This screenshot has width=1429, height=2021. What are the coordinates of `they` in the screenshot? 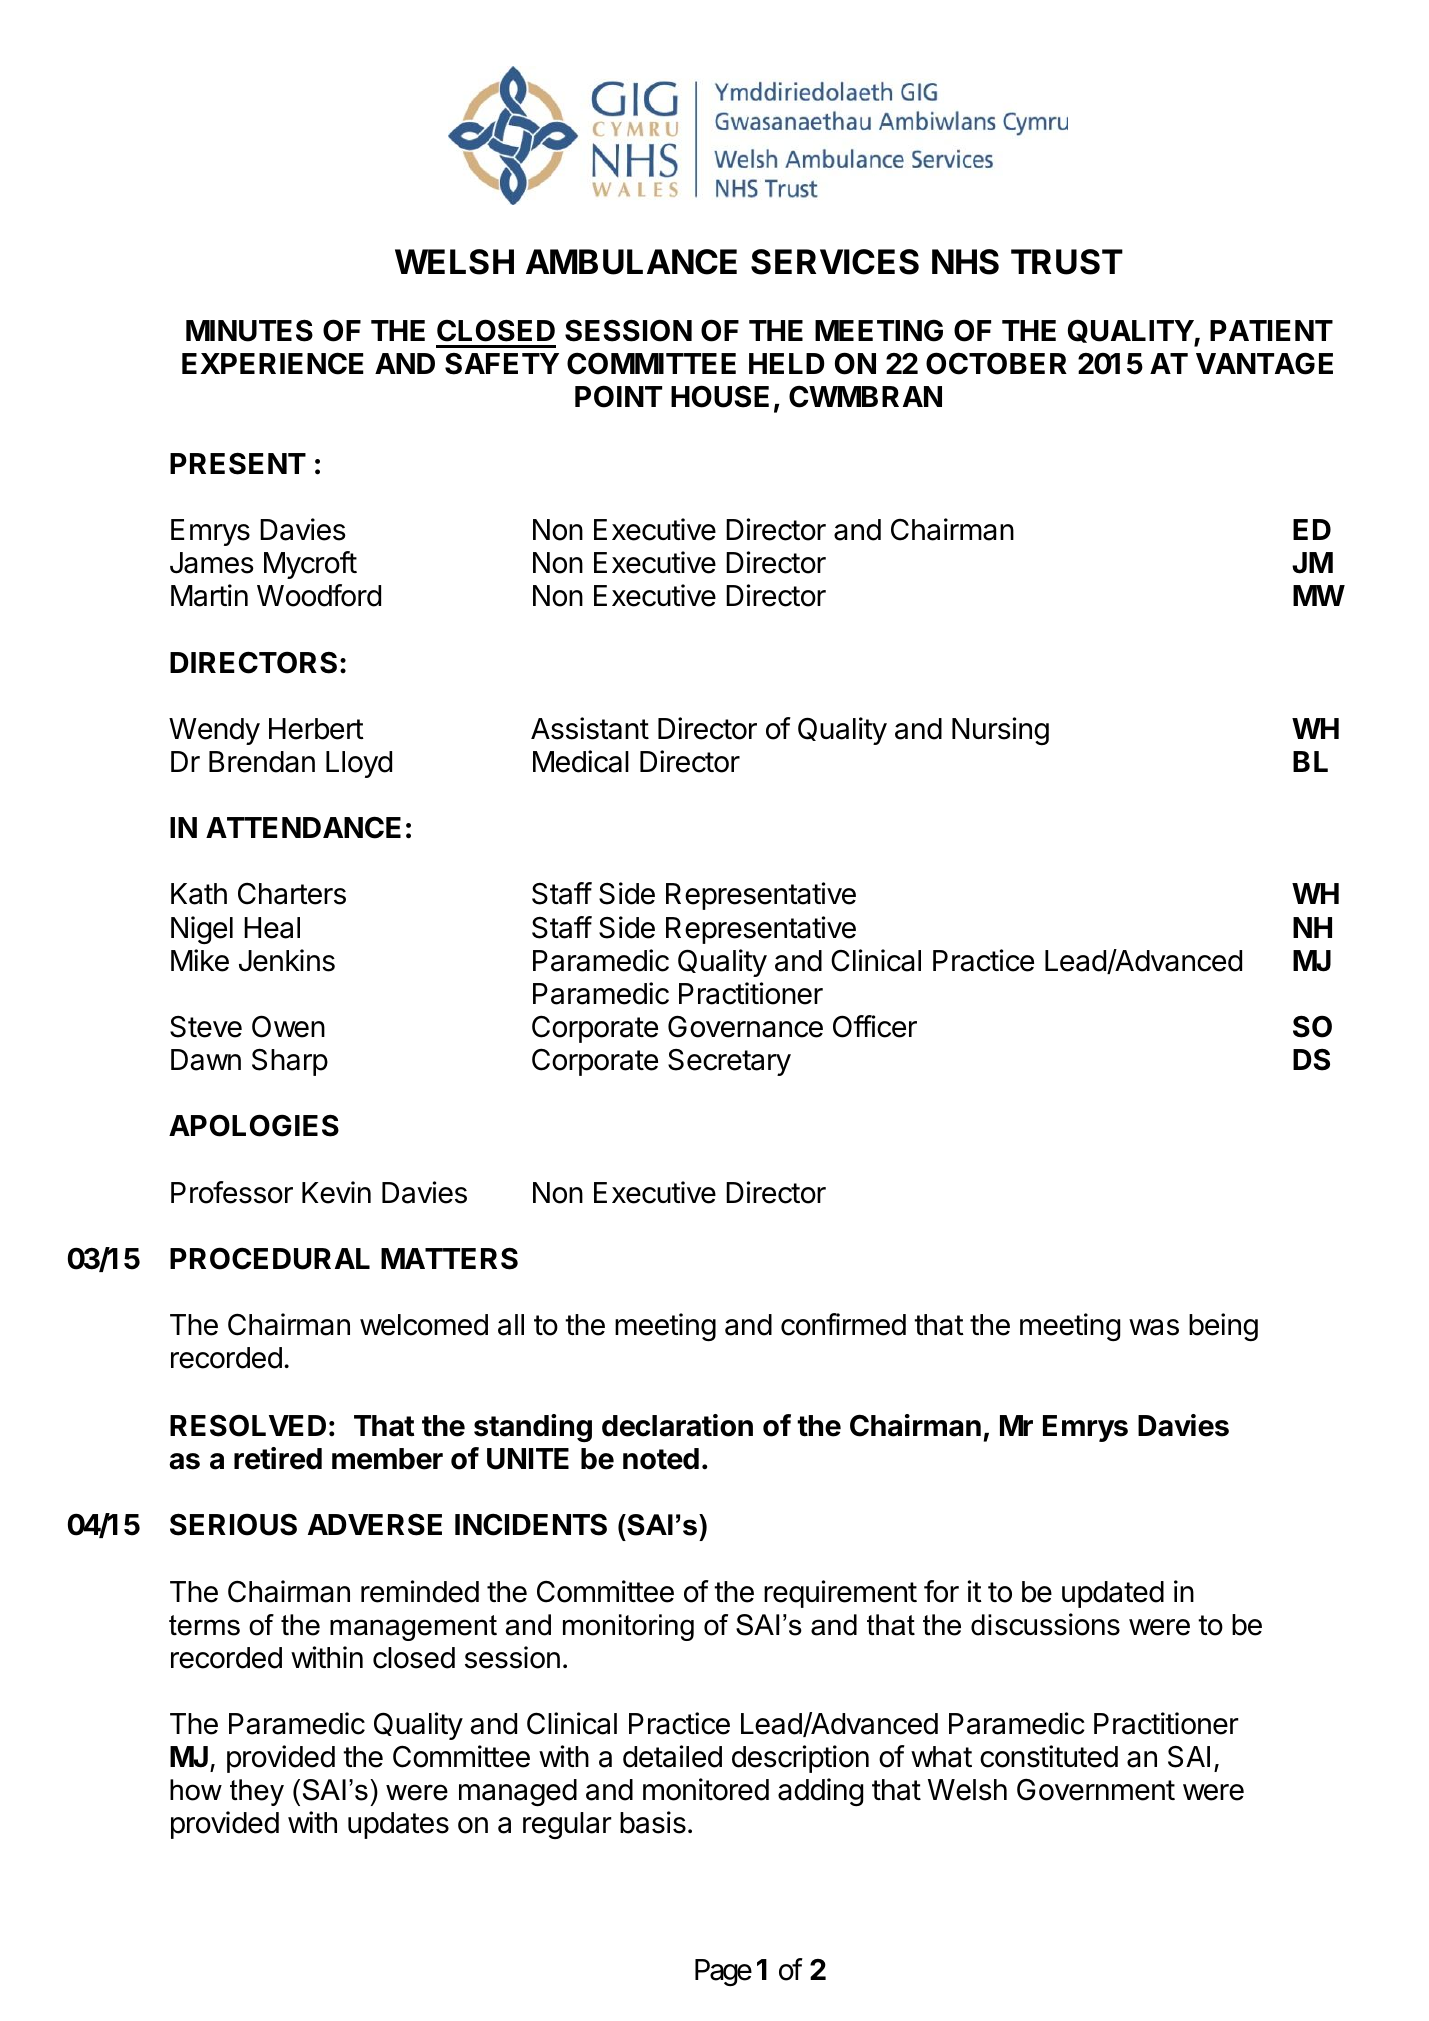 It's located at (257, 1792).
